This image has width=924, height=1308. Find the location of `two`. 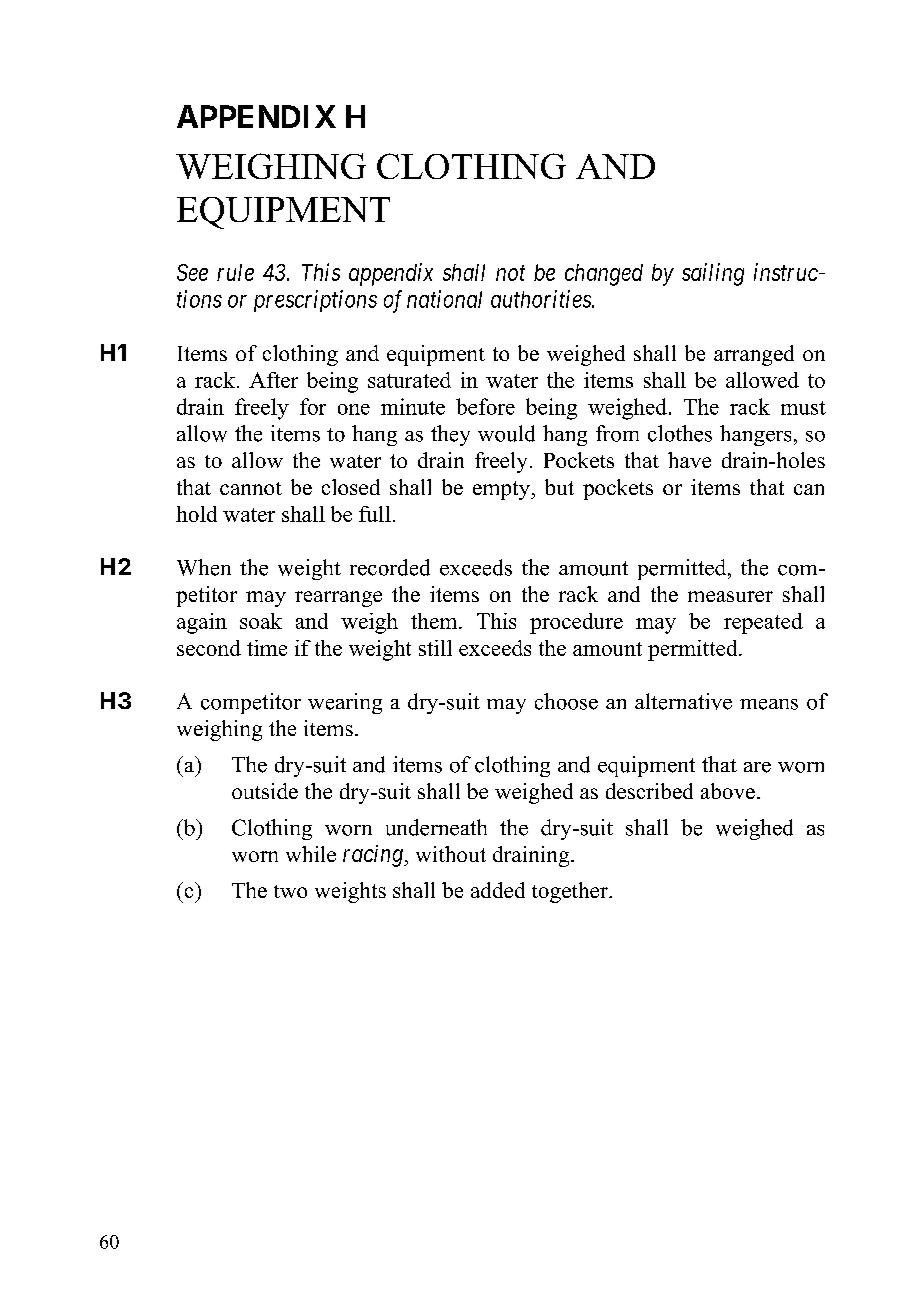

two is located at coordinates (290, 891).
